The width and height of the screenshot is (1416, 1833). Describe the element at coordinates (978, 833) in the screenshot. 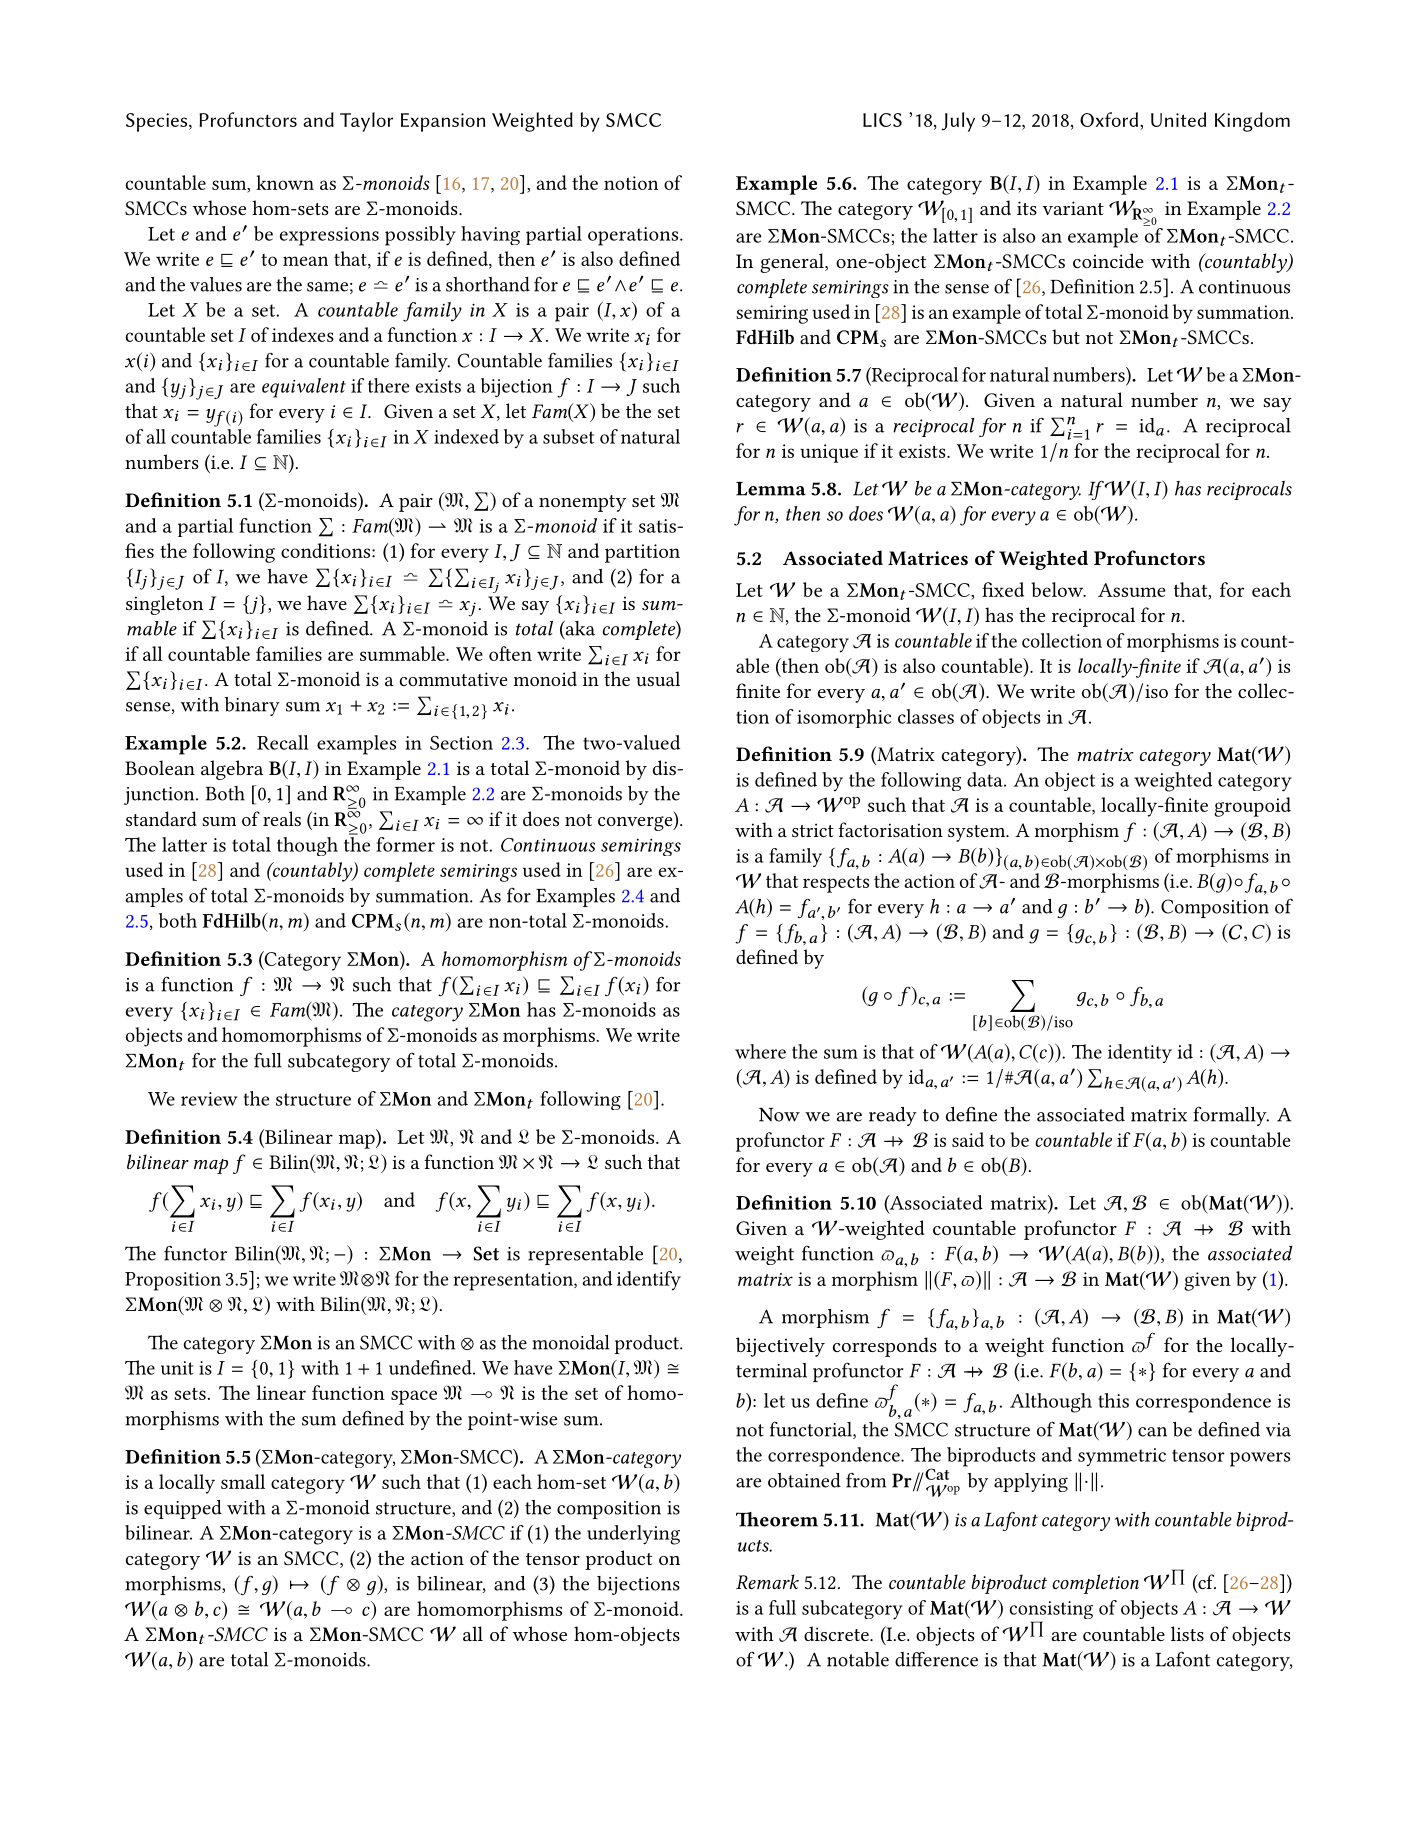

I see `system` at that location.
